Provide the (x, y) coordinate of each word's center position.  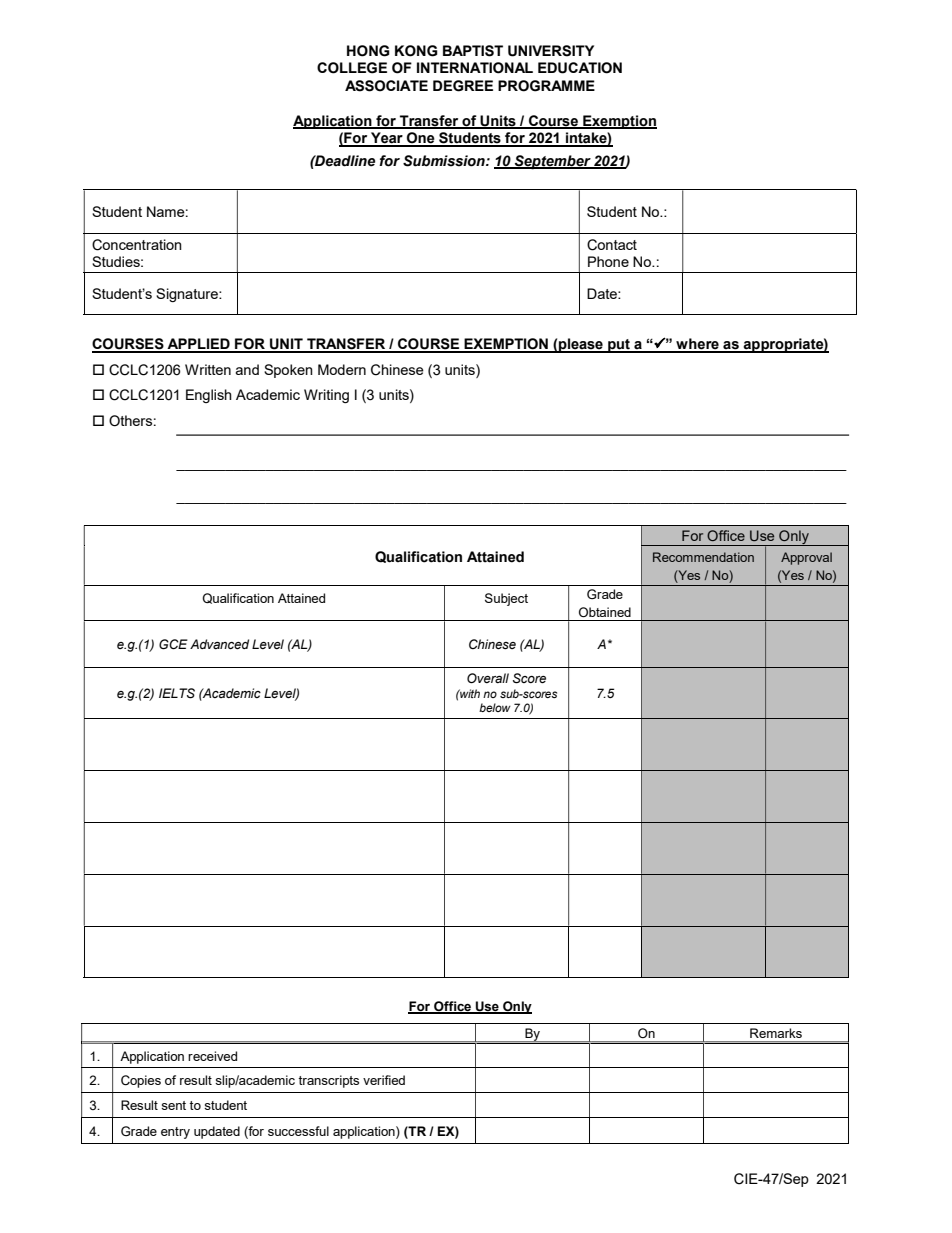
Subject (506, 599)
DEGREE (463, 86)
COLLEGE (352, 68)
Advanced (219, 644)
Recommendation (703, 557)
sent (173, 1105)
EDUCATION (580, 68)
